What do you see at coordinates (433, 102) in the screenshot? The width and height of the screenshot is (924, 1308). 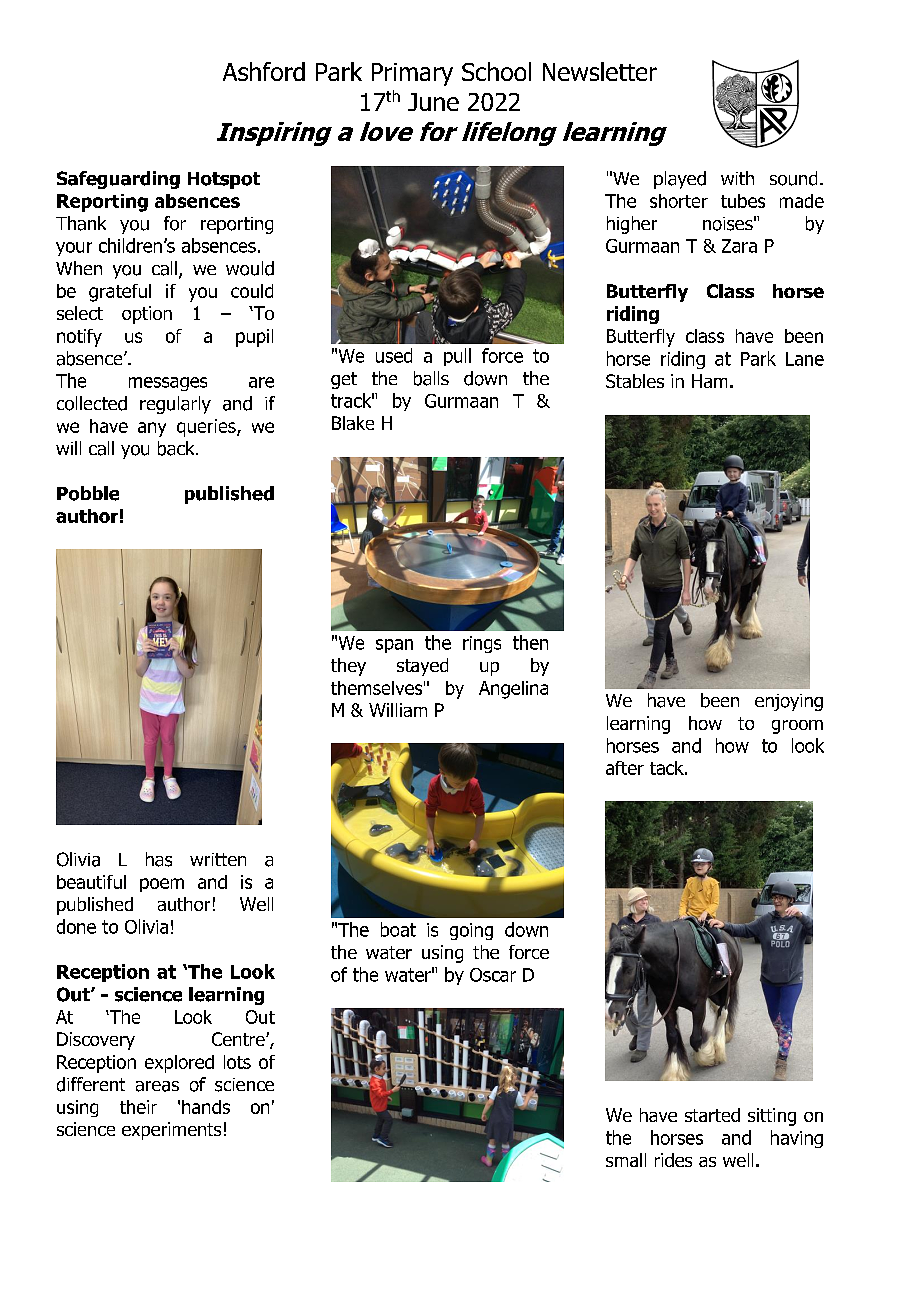 I see `June` at bounding box center [433, 102].
